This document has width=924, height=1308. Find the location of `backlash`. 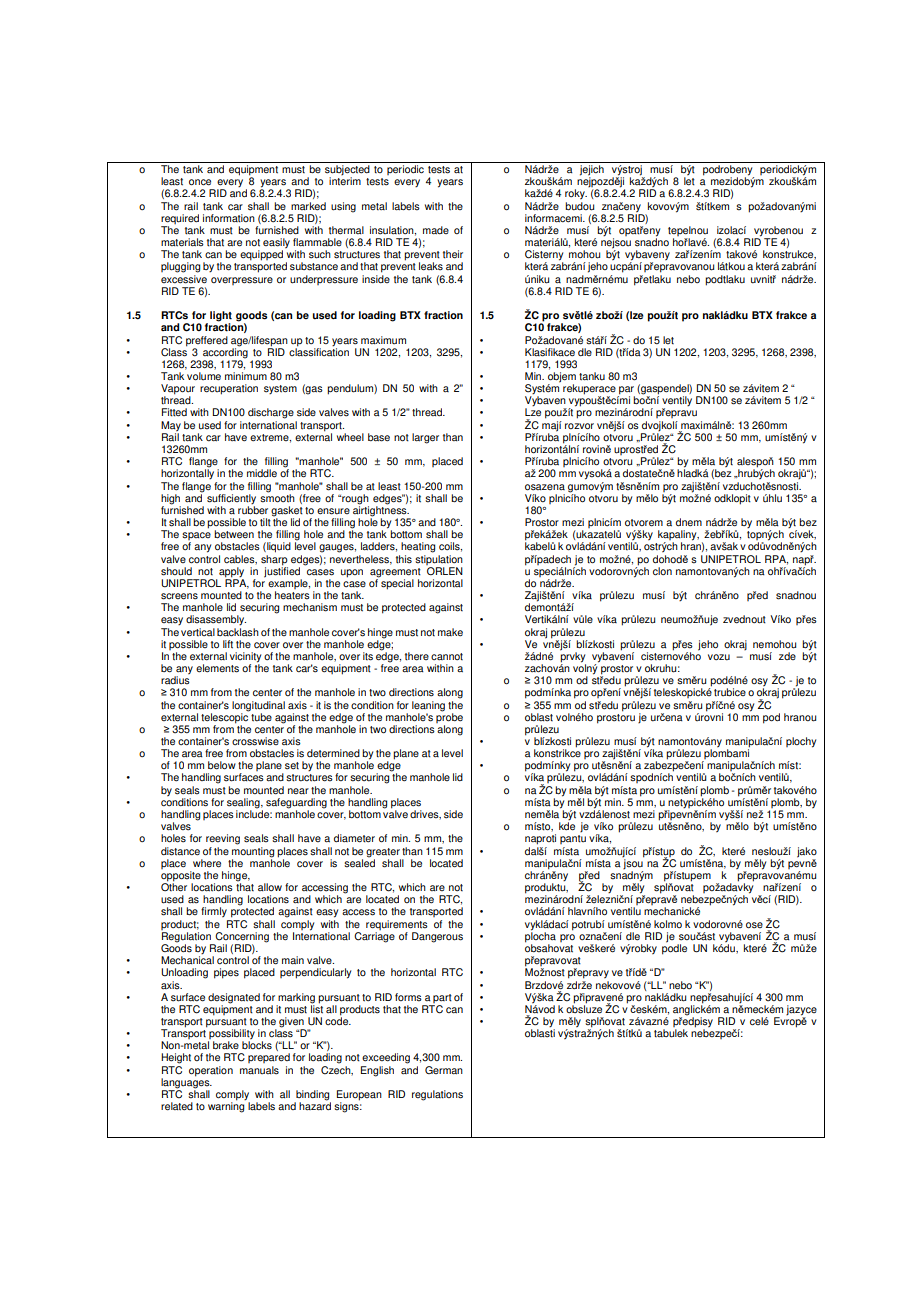

backlash is located at coordinates (238, 632).
